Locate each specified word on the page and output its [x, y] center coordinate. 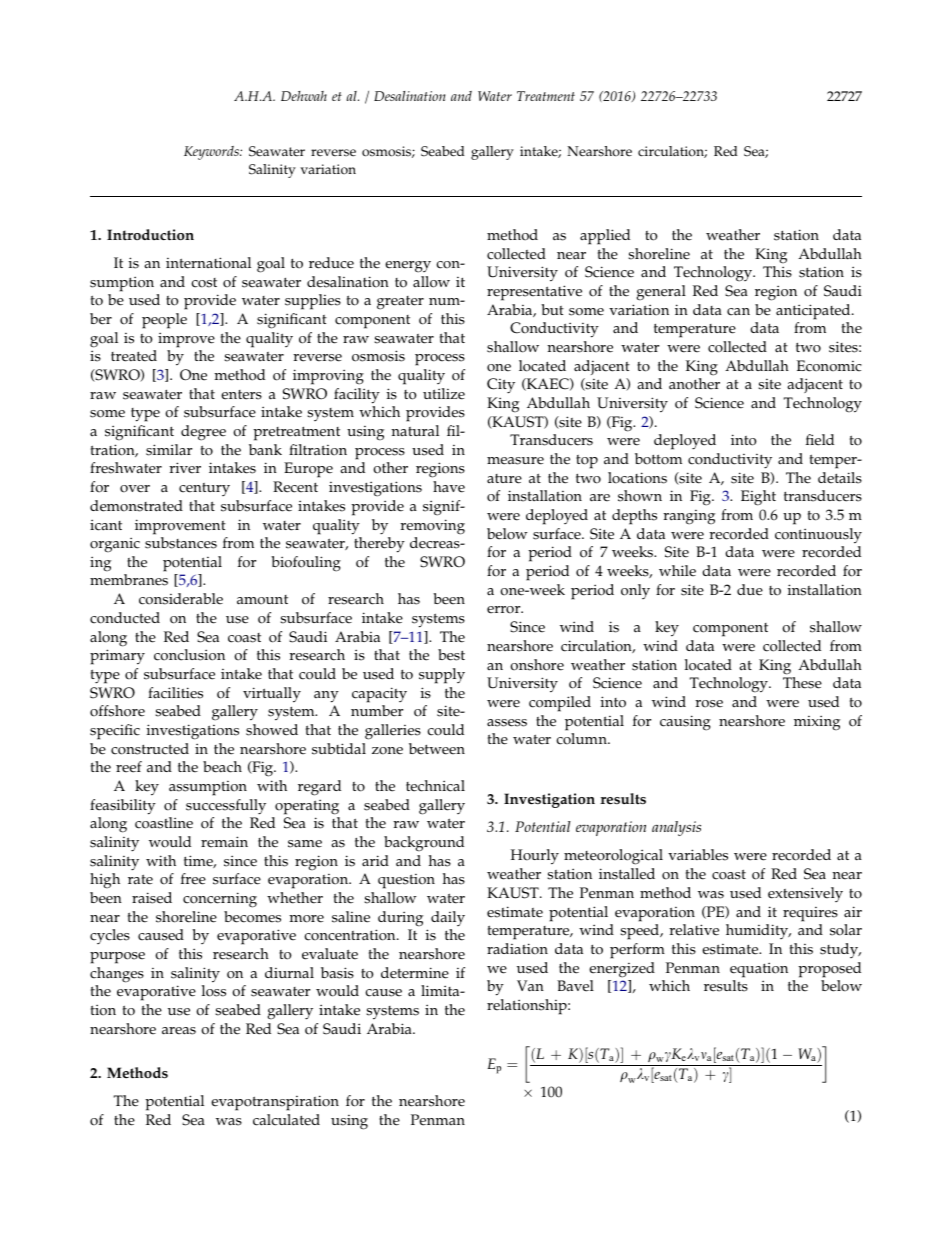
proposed [829, 970]
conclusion [189, 655]
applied [605, 237]
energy [408, 267]
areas [179, 1031]
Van [530, 986]
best [451, 655]
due [750, 590]
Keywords [212, 153]
